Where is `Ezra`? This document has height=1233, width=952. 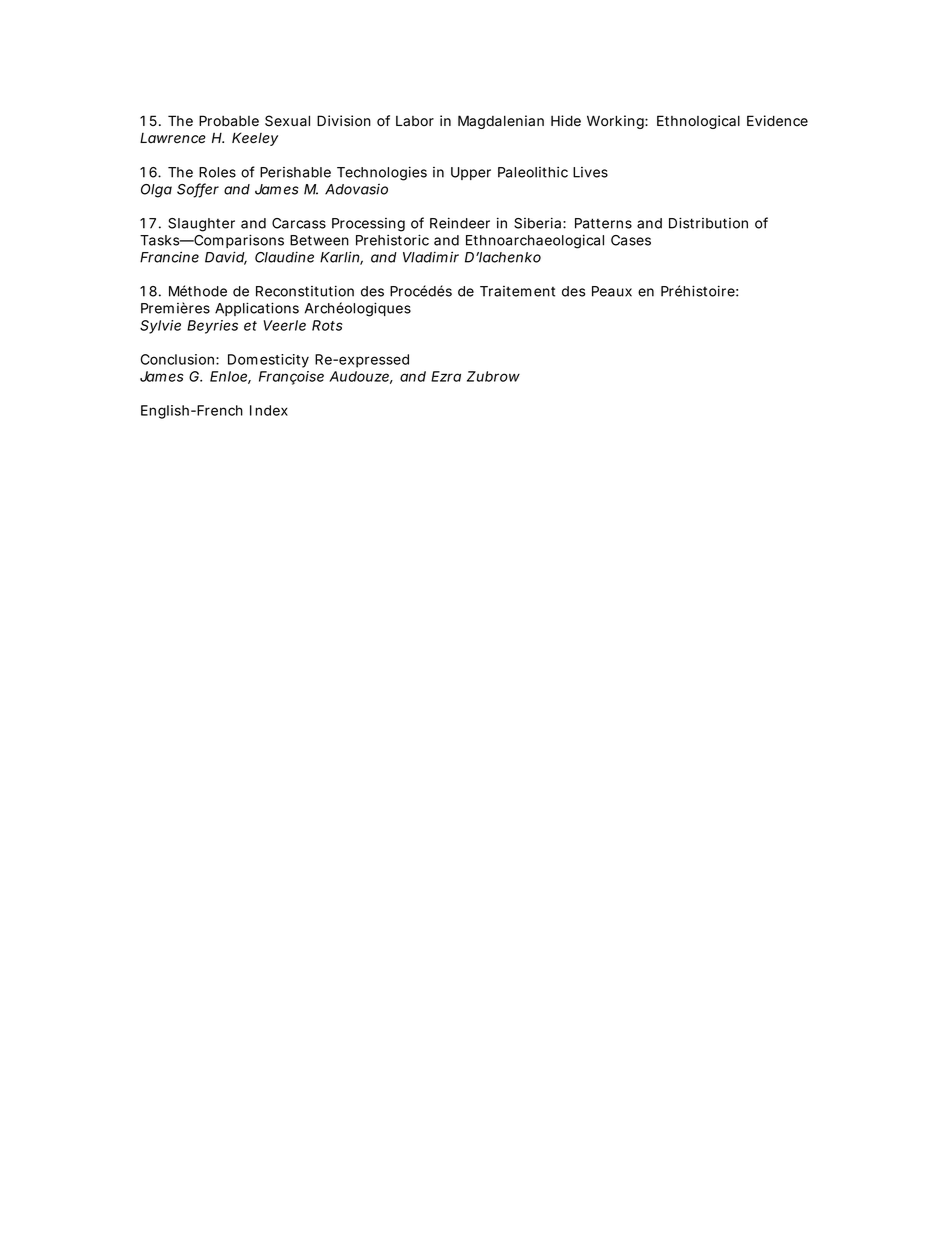 Ezra is located at coordinates (446, 376).
